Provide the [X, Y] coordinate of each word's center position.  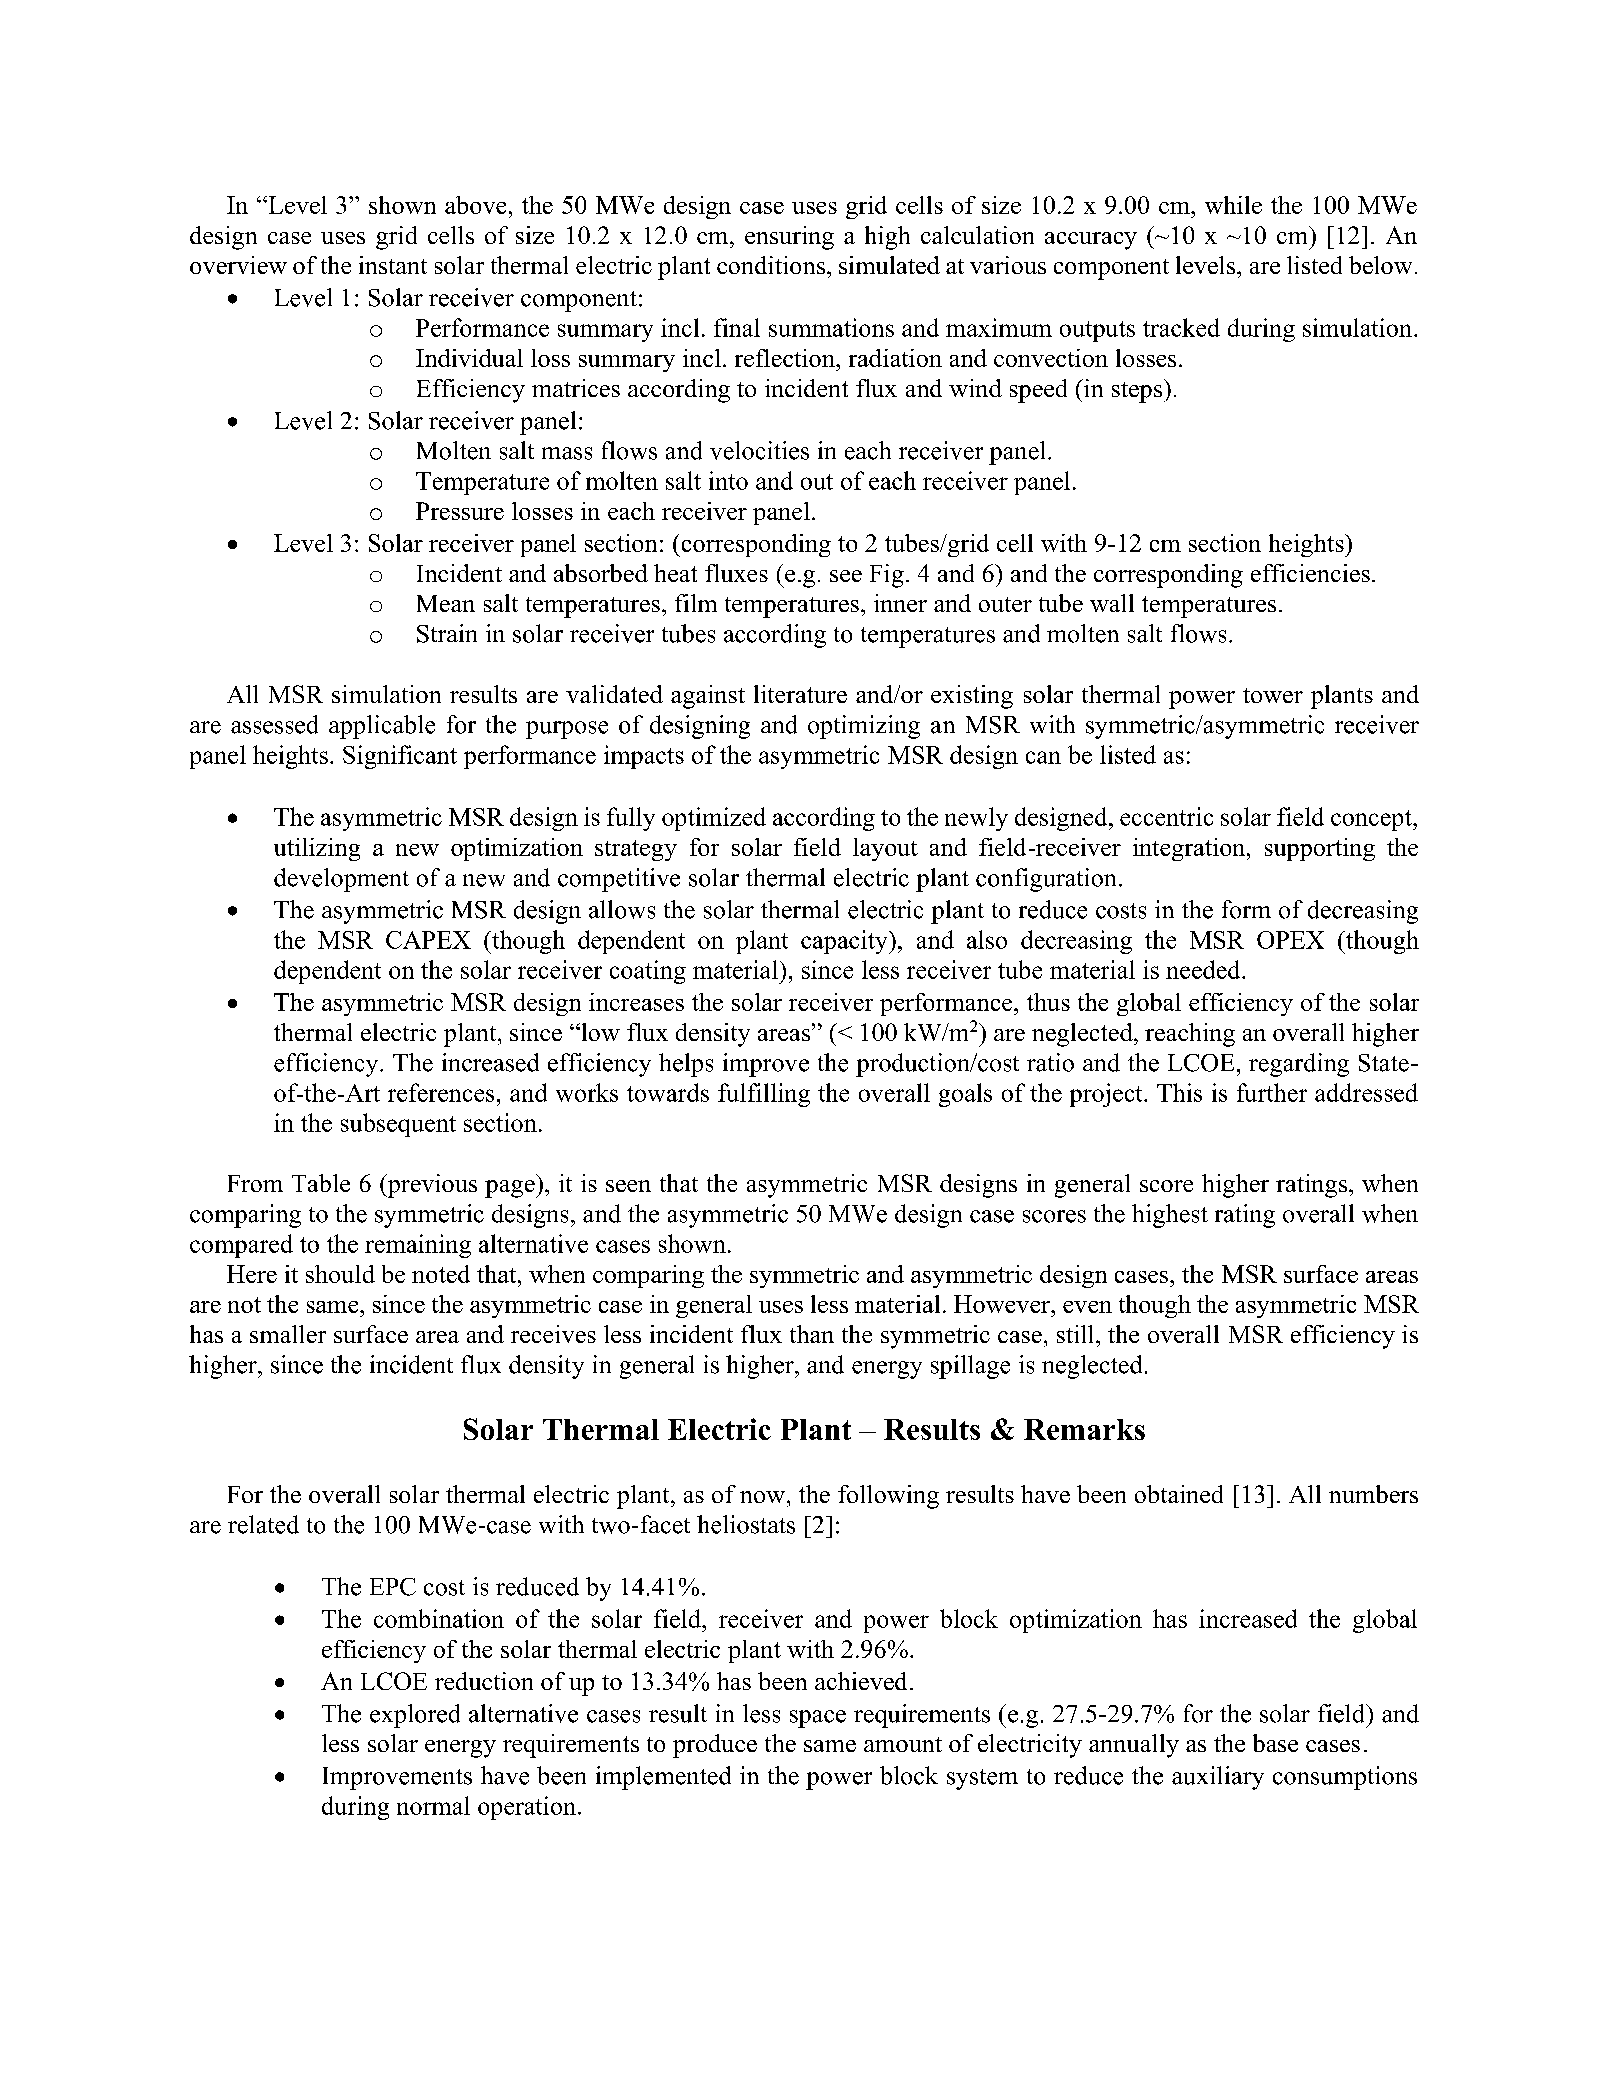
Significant [400, 757]
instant [393, 265]
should [340, 1274]
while [1233, 205]
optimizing [864, 727]
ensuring [789, 238]
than [812, 1334]
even [1087, 1307]
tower [1273, 695]
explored [415, 1716]
